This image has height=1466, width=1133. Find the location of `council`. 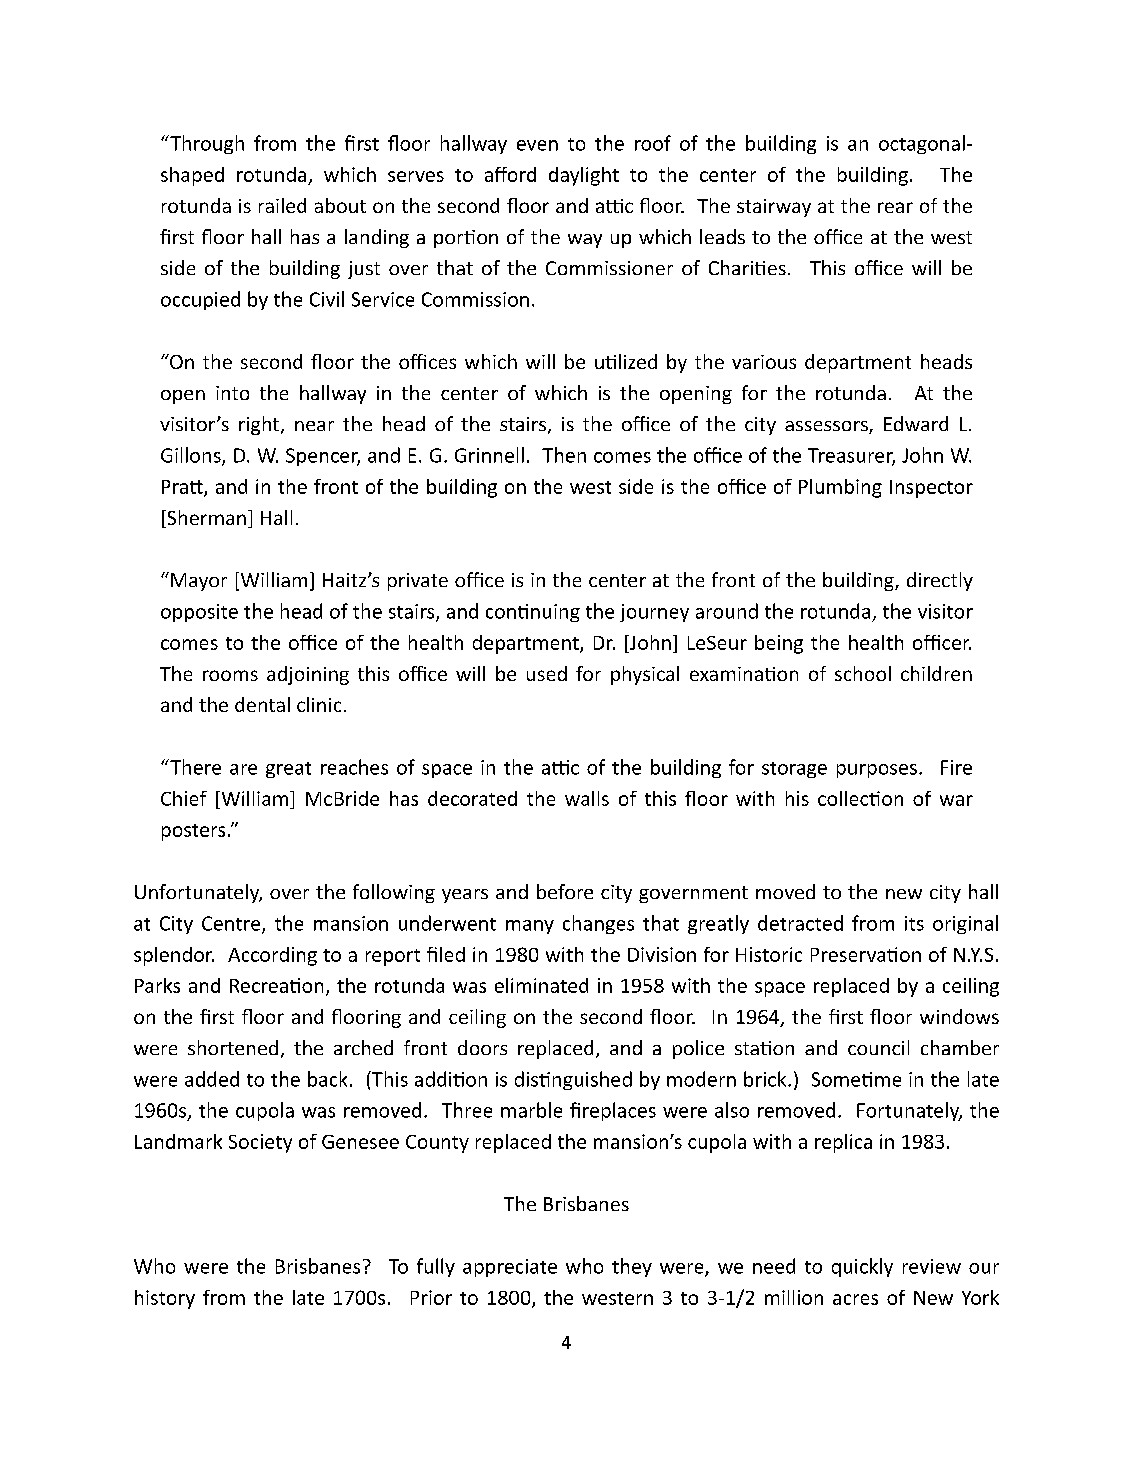

council is located at coordinates (878, 1047).
